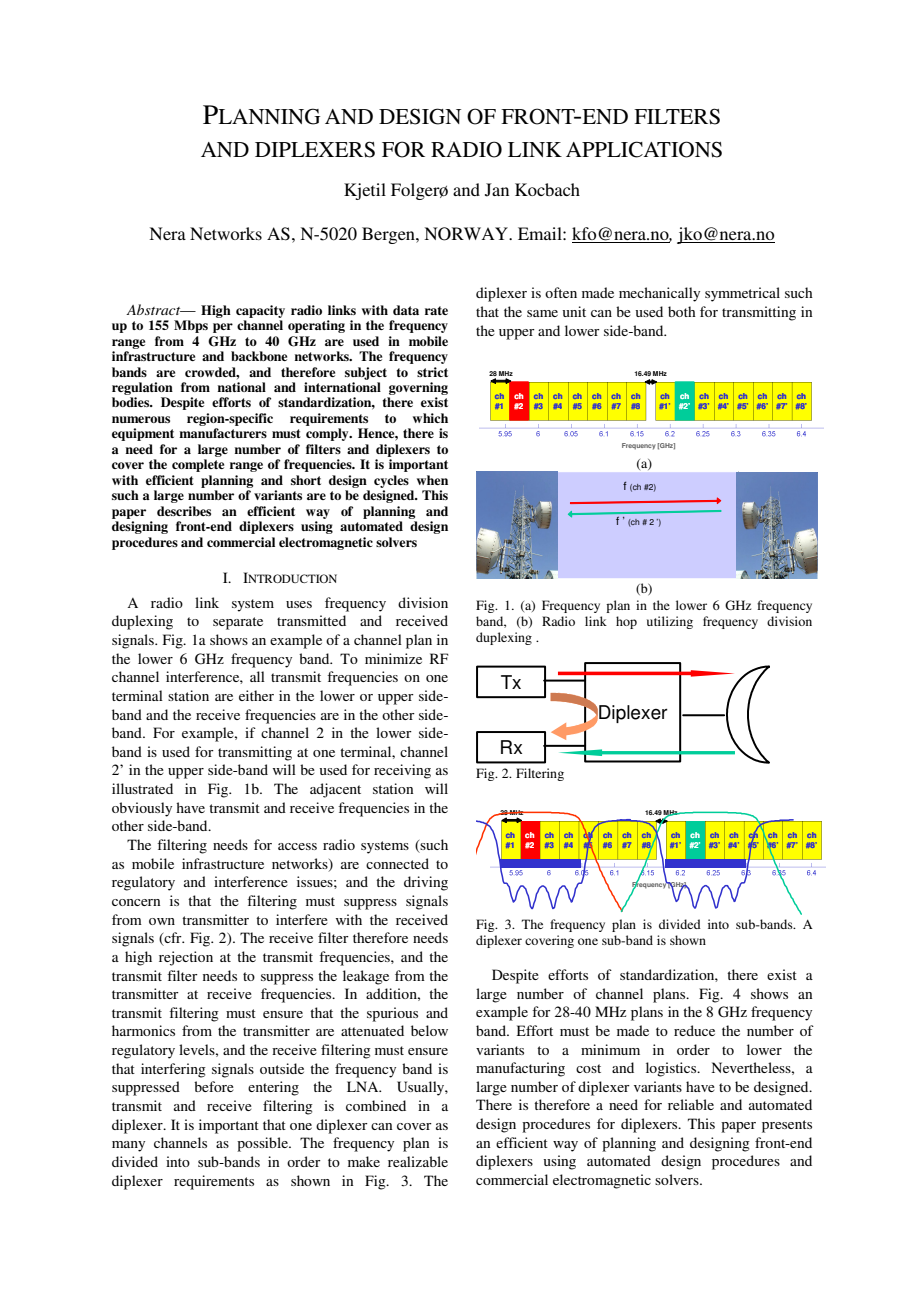 This screenshot has width=924, height=1308. What do you see at coordinates (432, 372) in the screenshot?
I see `strict` at bounding box center [432, 372].
